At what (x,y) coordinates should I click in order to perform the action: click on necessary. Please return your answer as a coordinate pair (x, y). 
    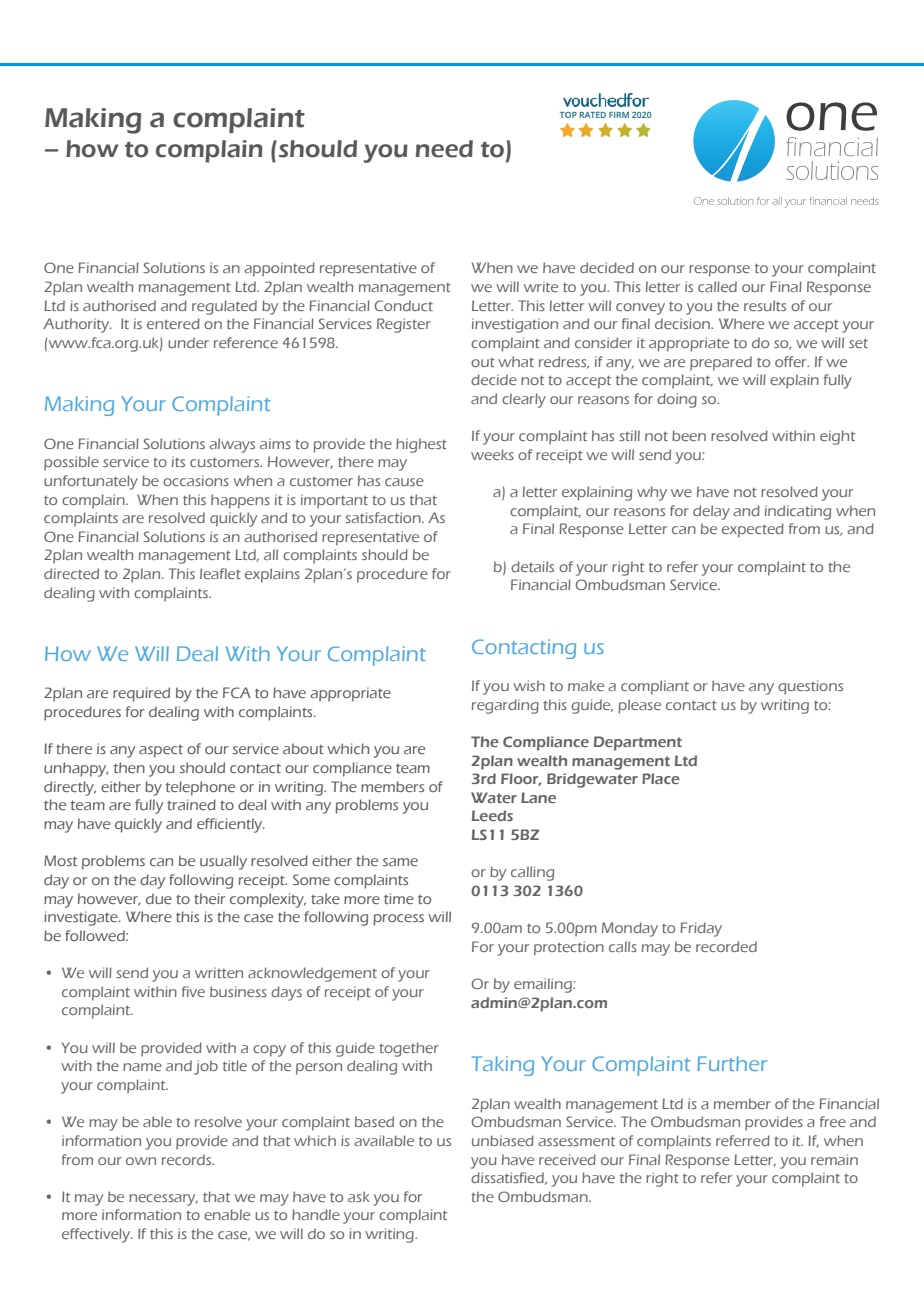
    Looking at the image, I should click on (163, 1200).
